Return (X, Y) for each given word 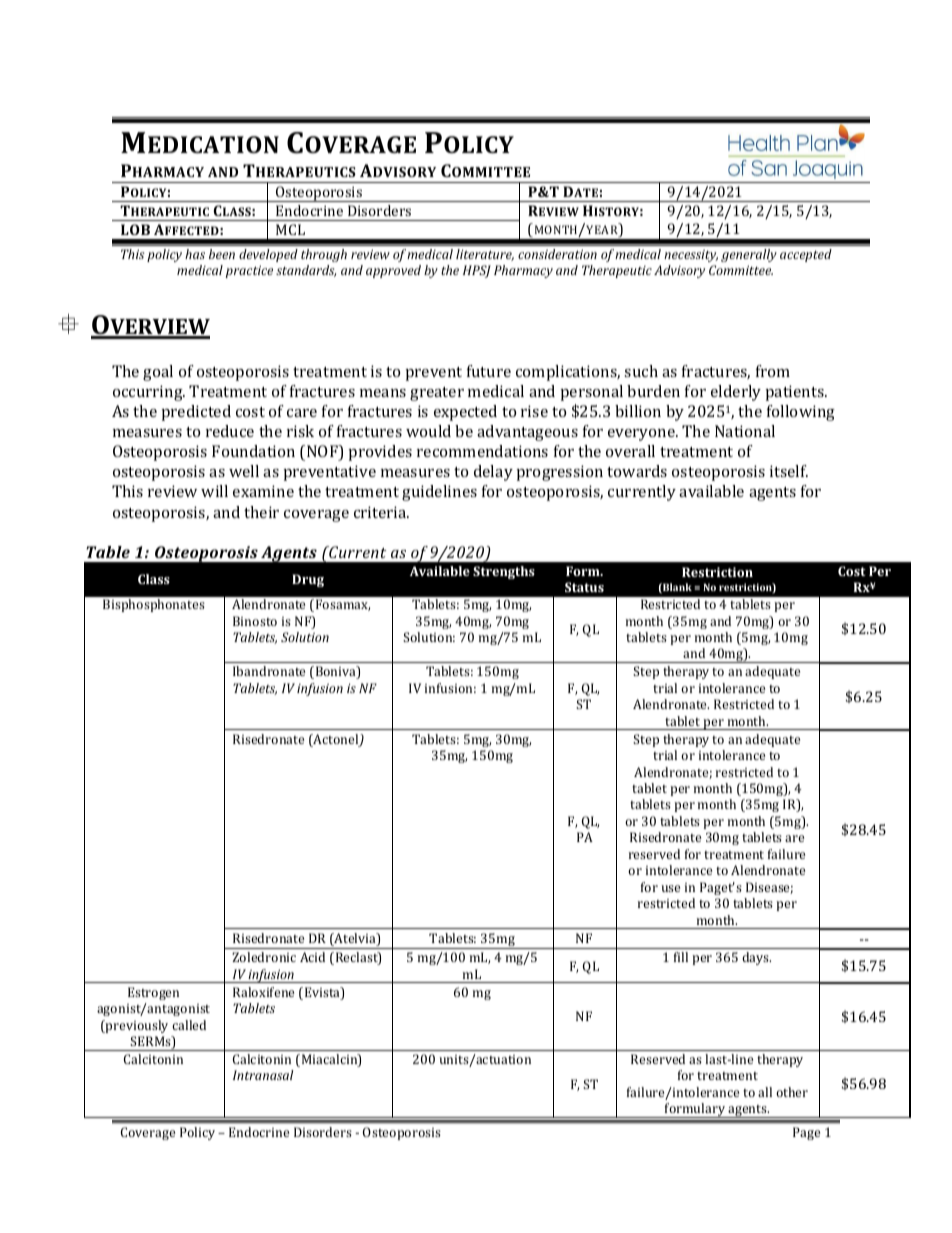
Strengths (504, 572)
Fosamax (343, 605)
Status (584, 587)
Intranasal (263, 1075)
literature (485, 255)
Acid (312, 957)
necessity (691, 256)
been (222, 254)
